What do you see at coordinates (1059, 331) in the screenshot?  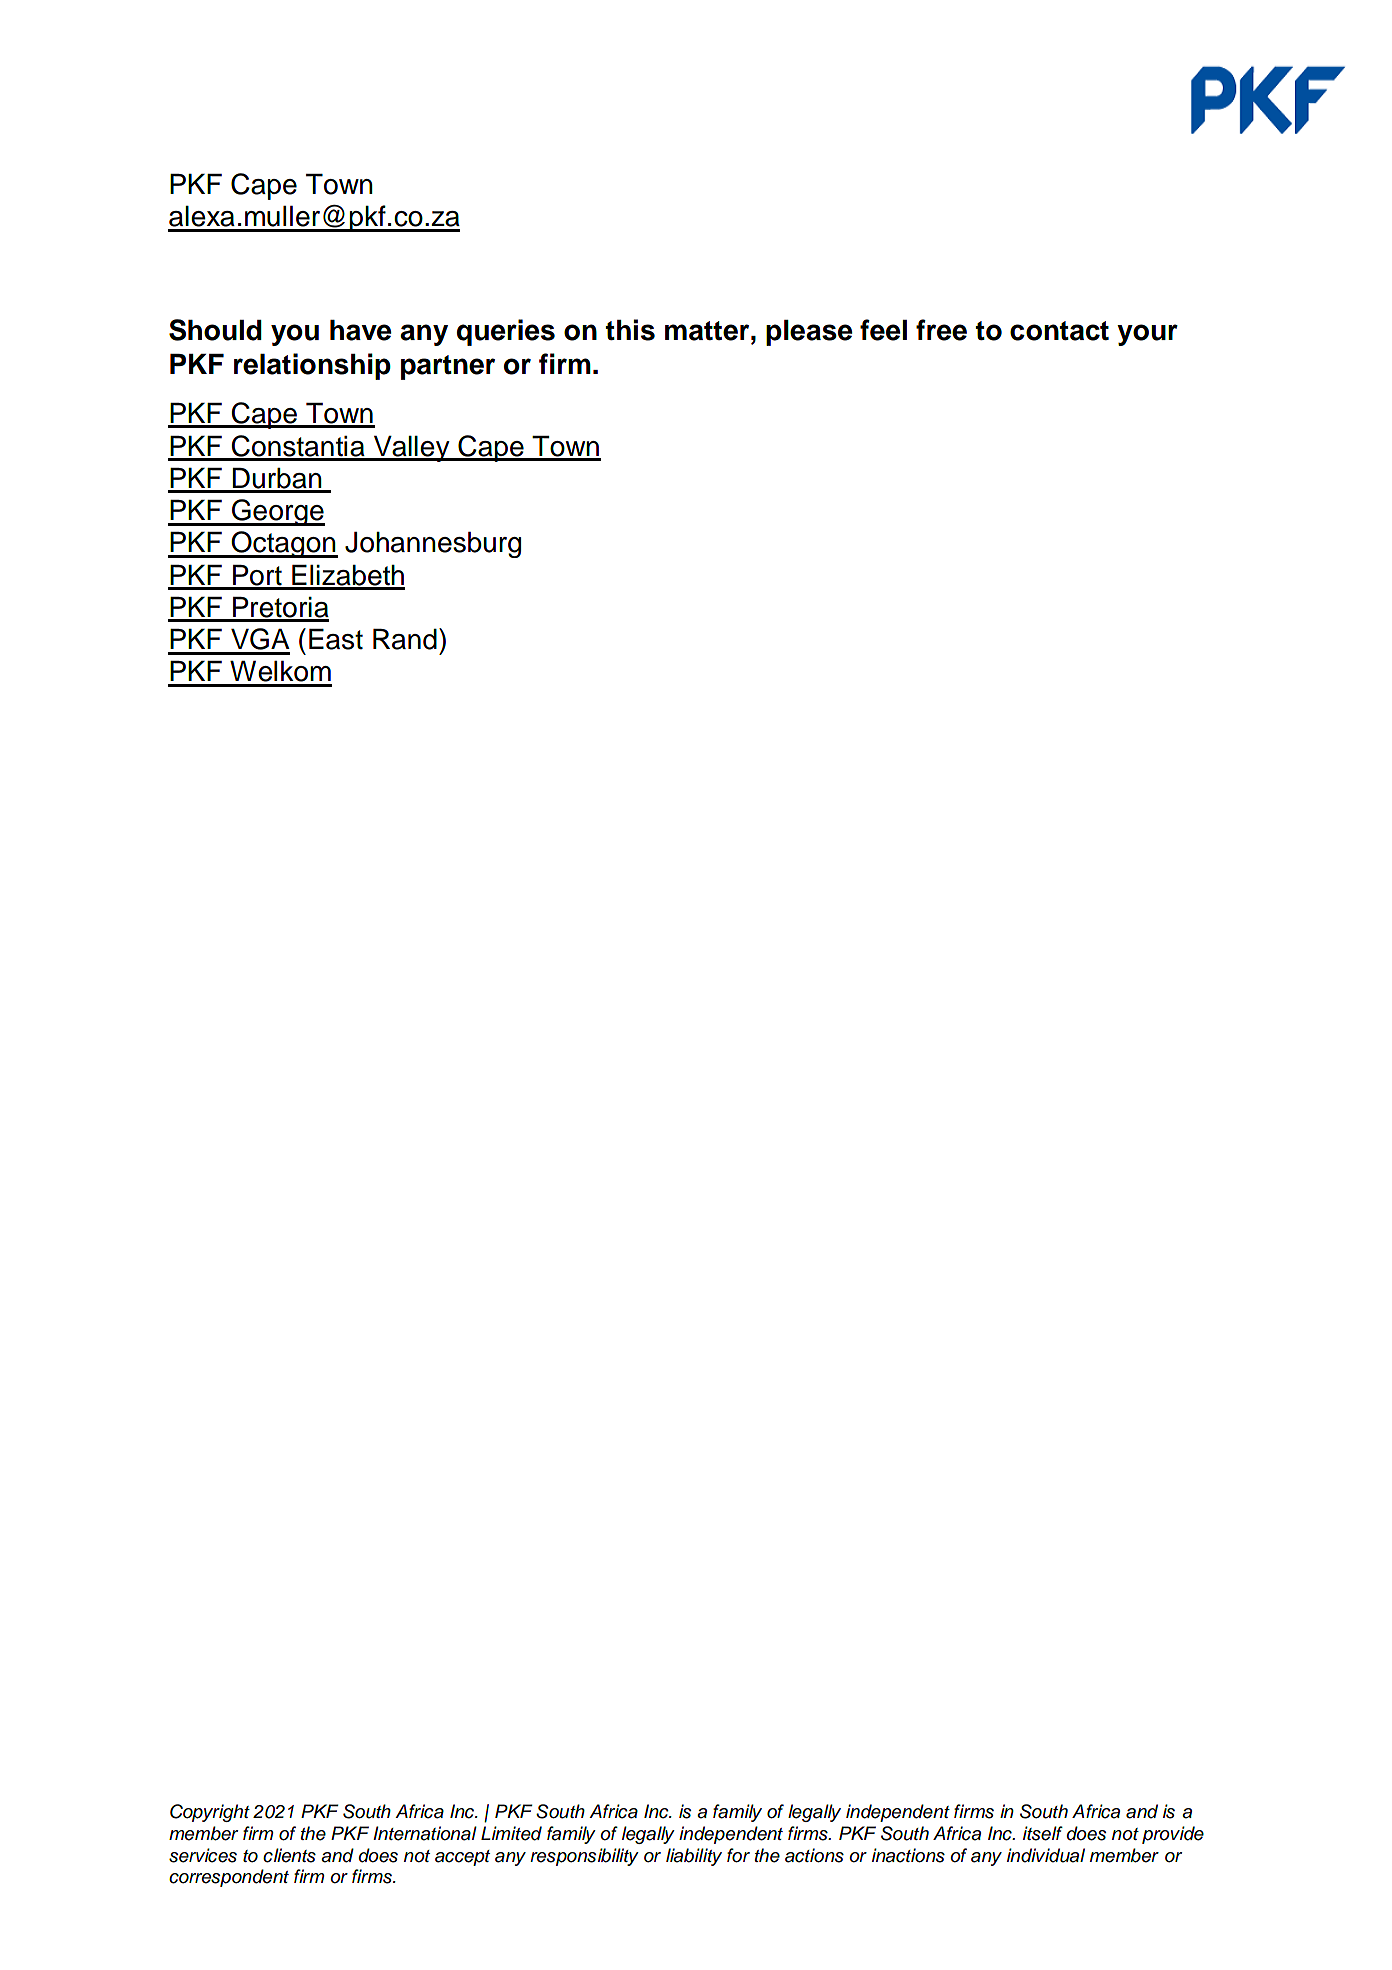 I see `contact` at bounding box center [1059, 331].
